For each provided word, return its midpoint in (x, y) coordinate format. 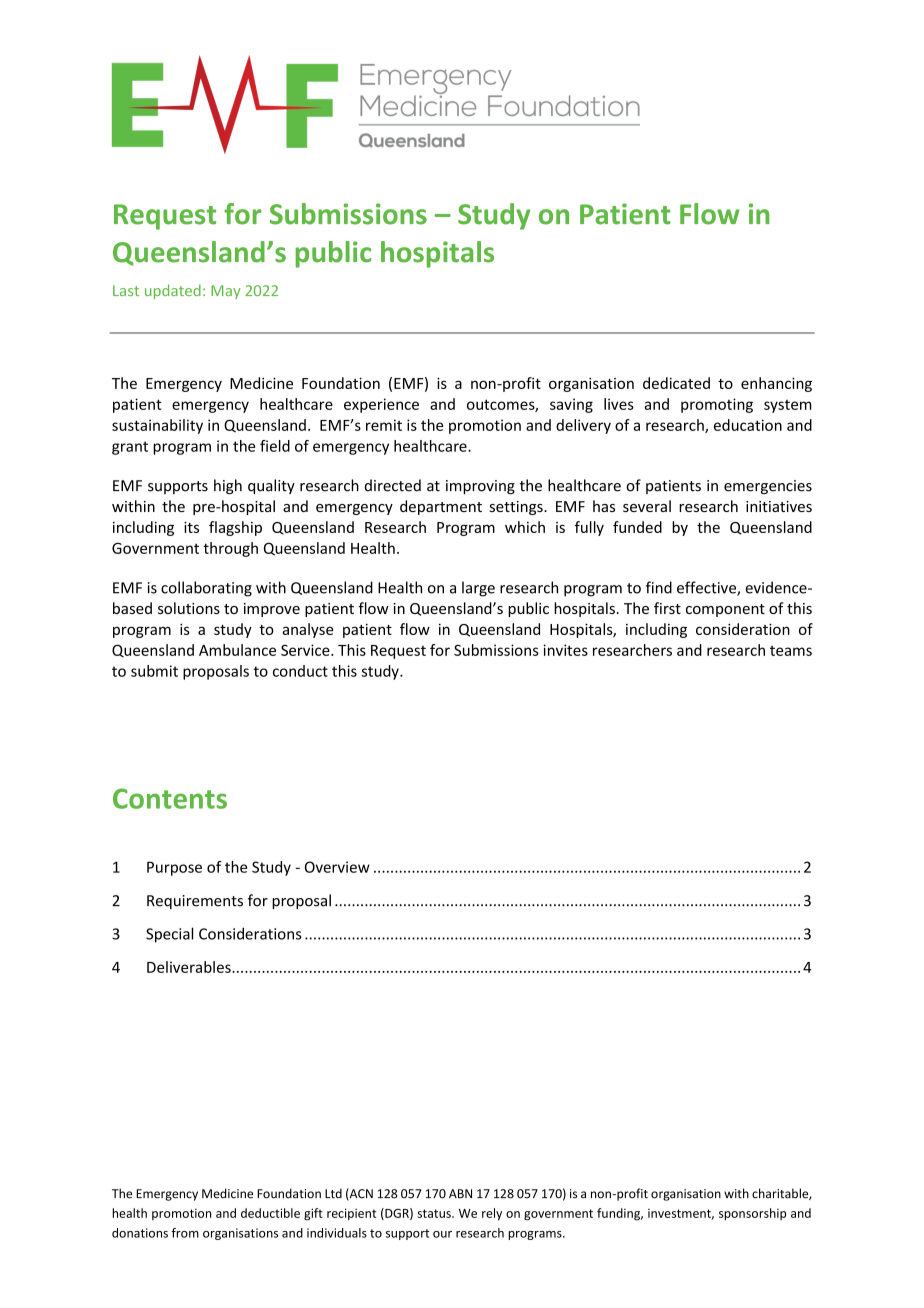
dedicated (676, 383)
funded (637, 527)
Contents (170, 798)
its (191, 527)
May (225, 292)
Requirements (195, 902)
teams (791, 651)
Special (169, 935)
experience (381, 405)
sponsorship (752, 1214)
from (185, 1233)
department (441, 507)
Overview (337, 867)
